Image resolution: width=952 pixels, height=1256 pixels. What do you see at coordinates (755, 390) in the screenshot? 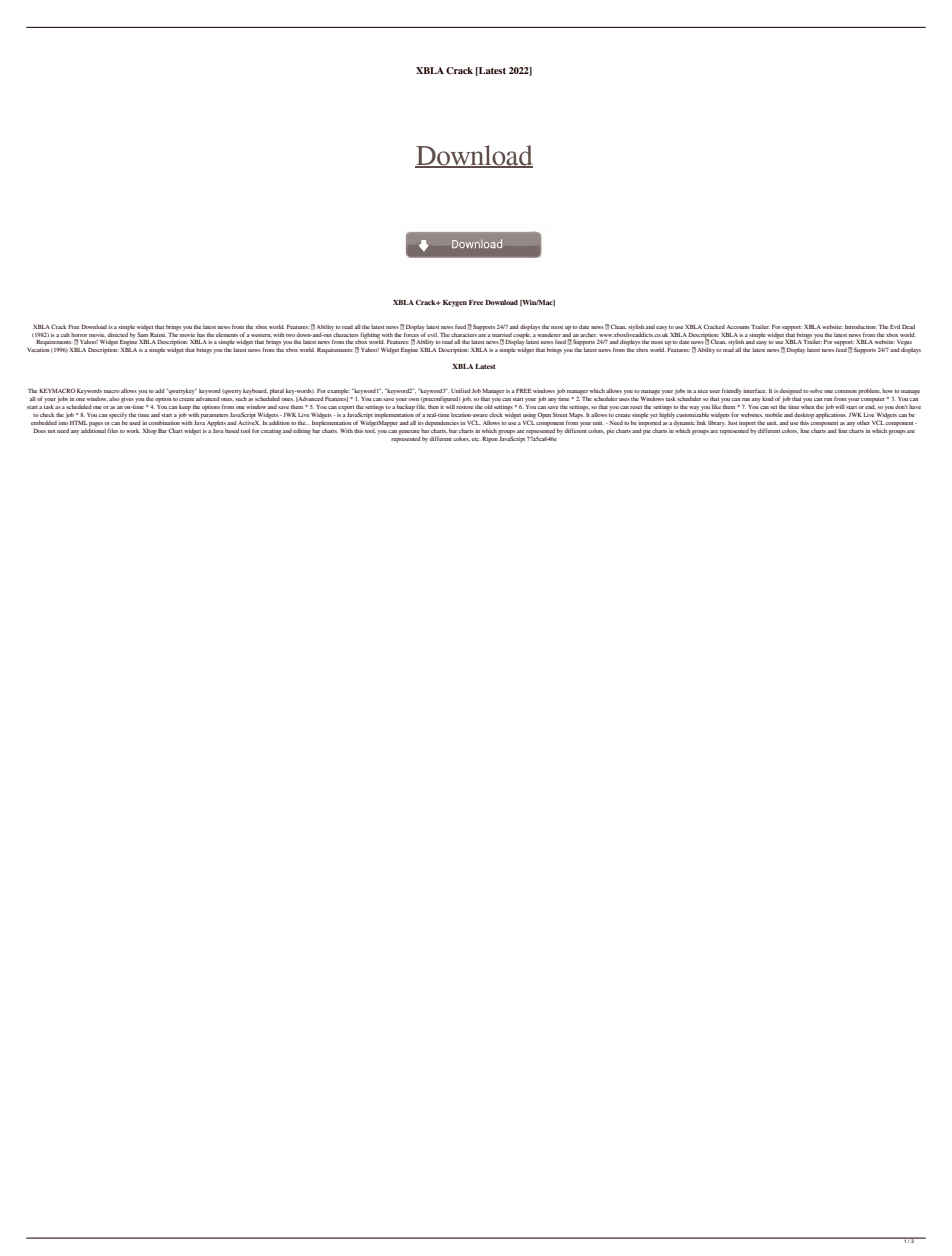
I see `interface` at bounding box center [755, 390].
